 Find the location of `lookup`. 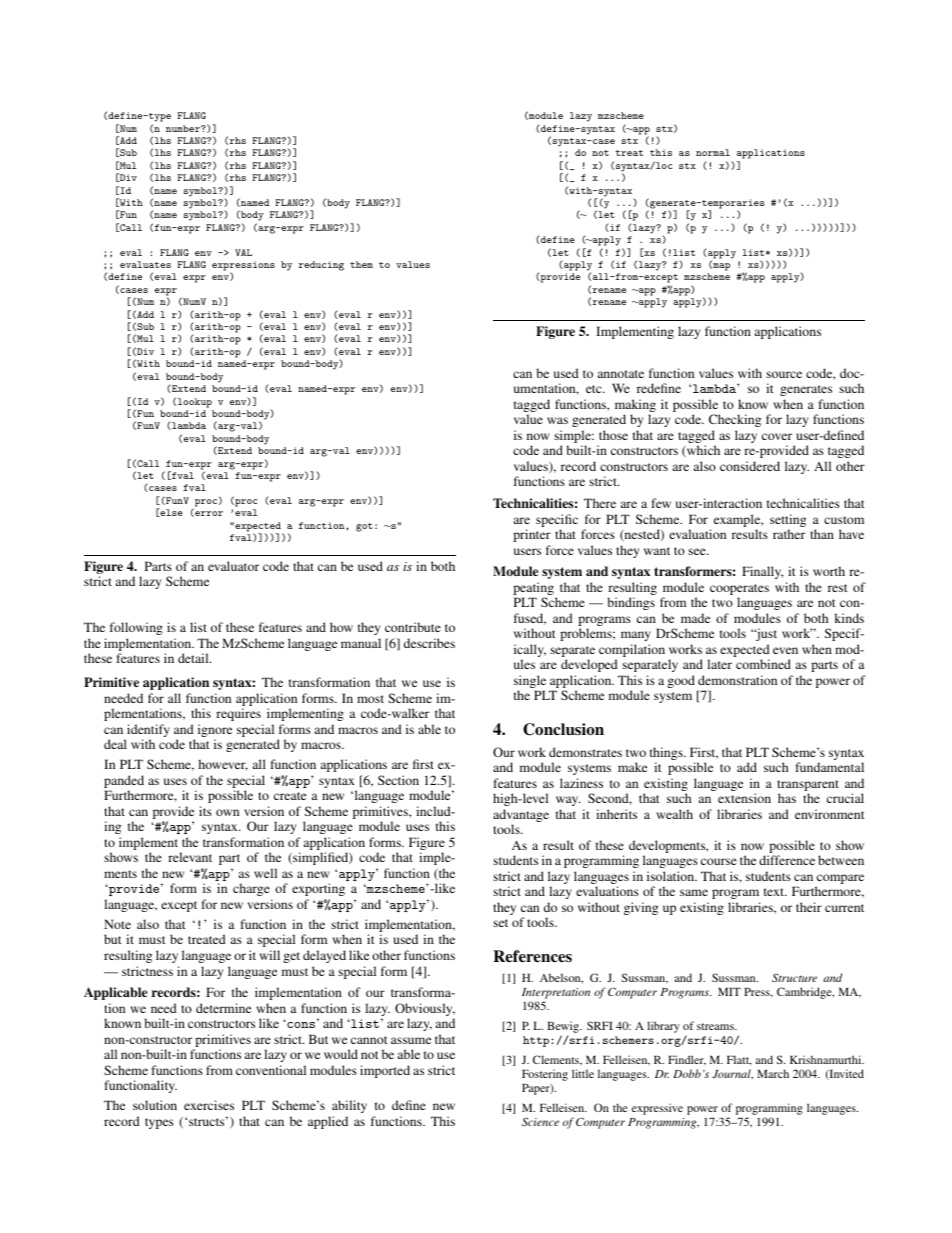

lookup is located at coordinates (195, 403).
